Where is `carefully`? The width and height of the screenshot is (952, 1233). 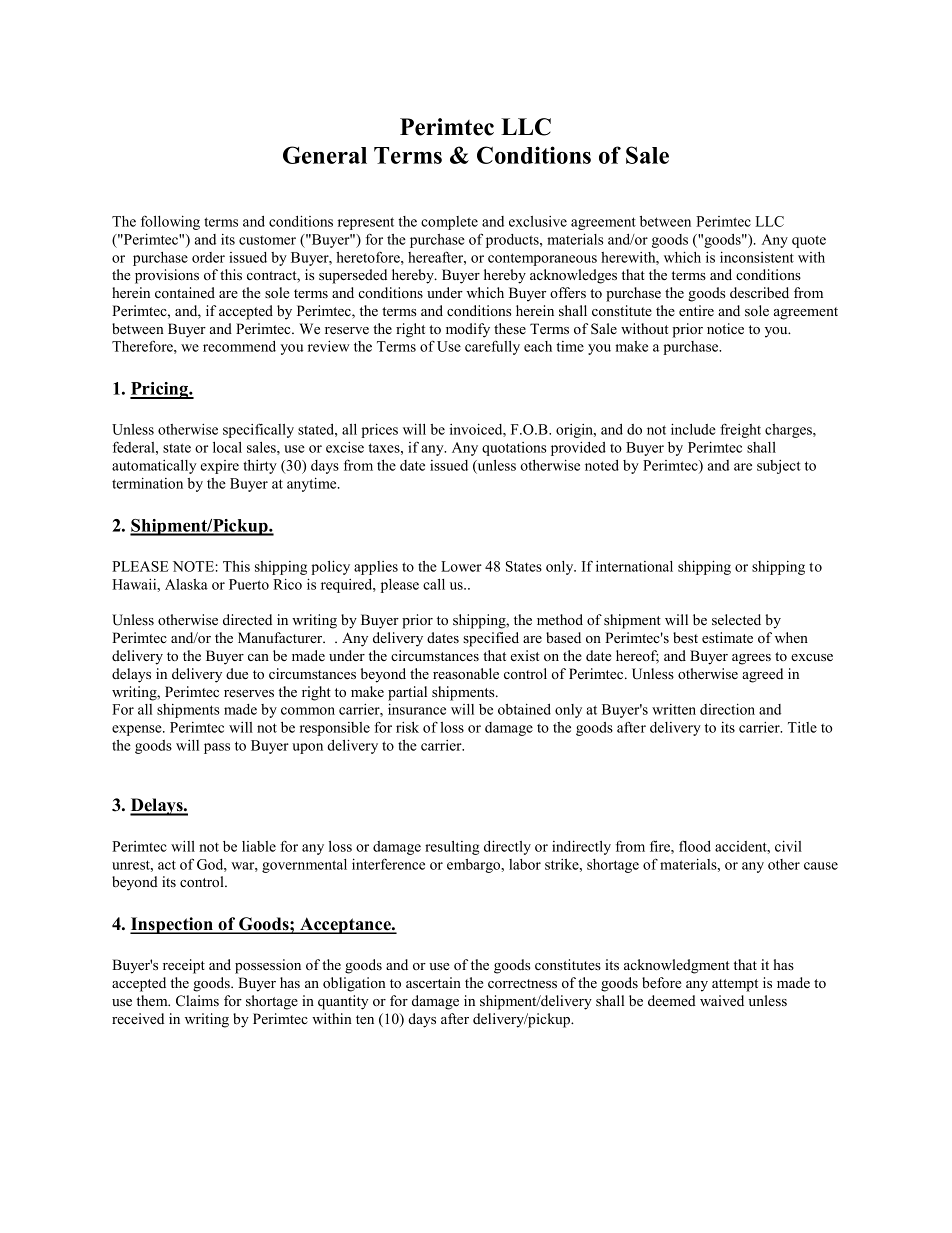 carefully is located at coordinates (492, 347).
